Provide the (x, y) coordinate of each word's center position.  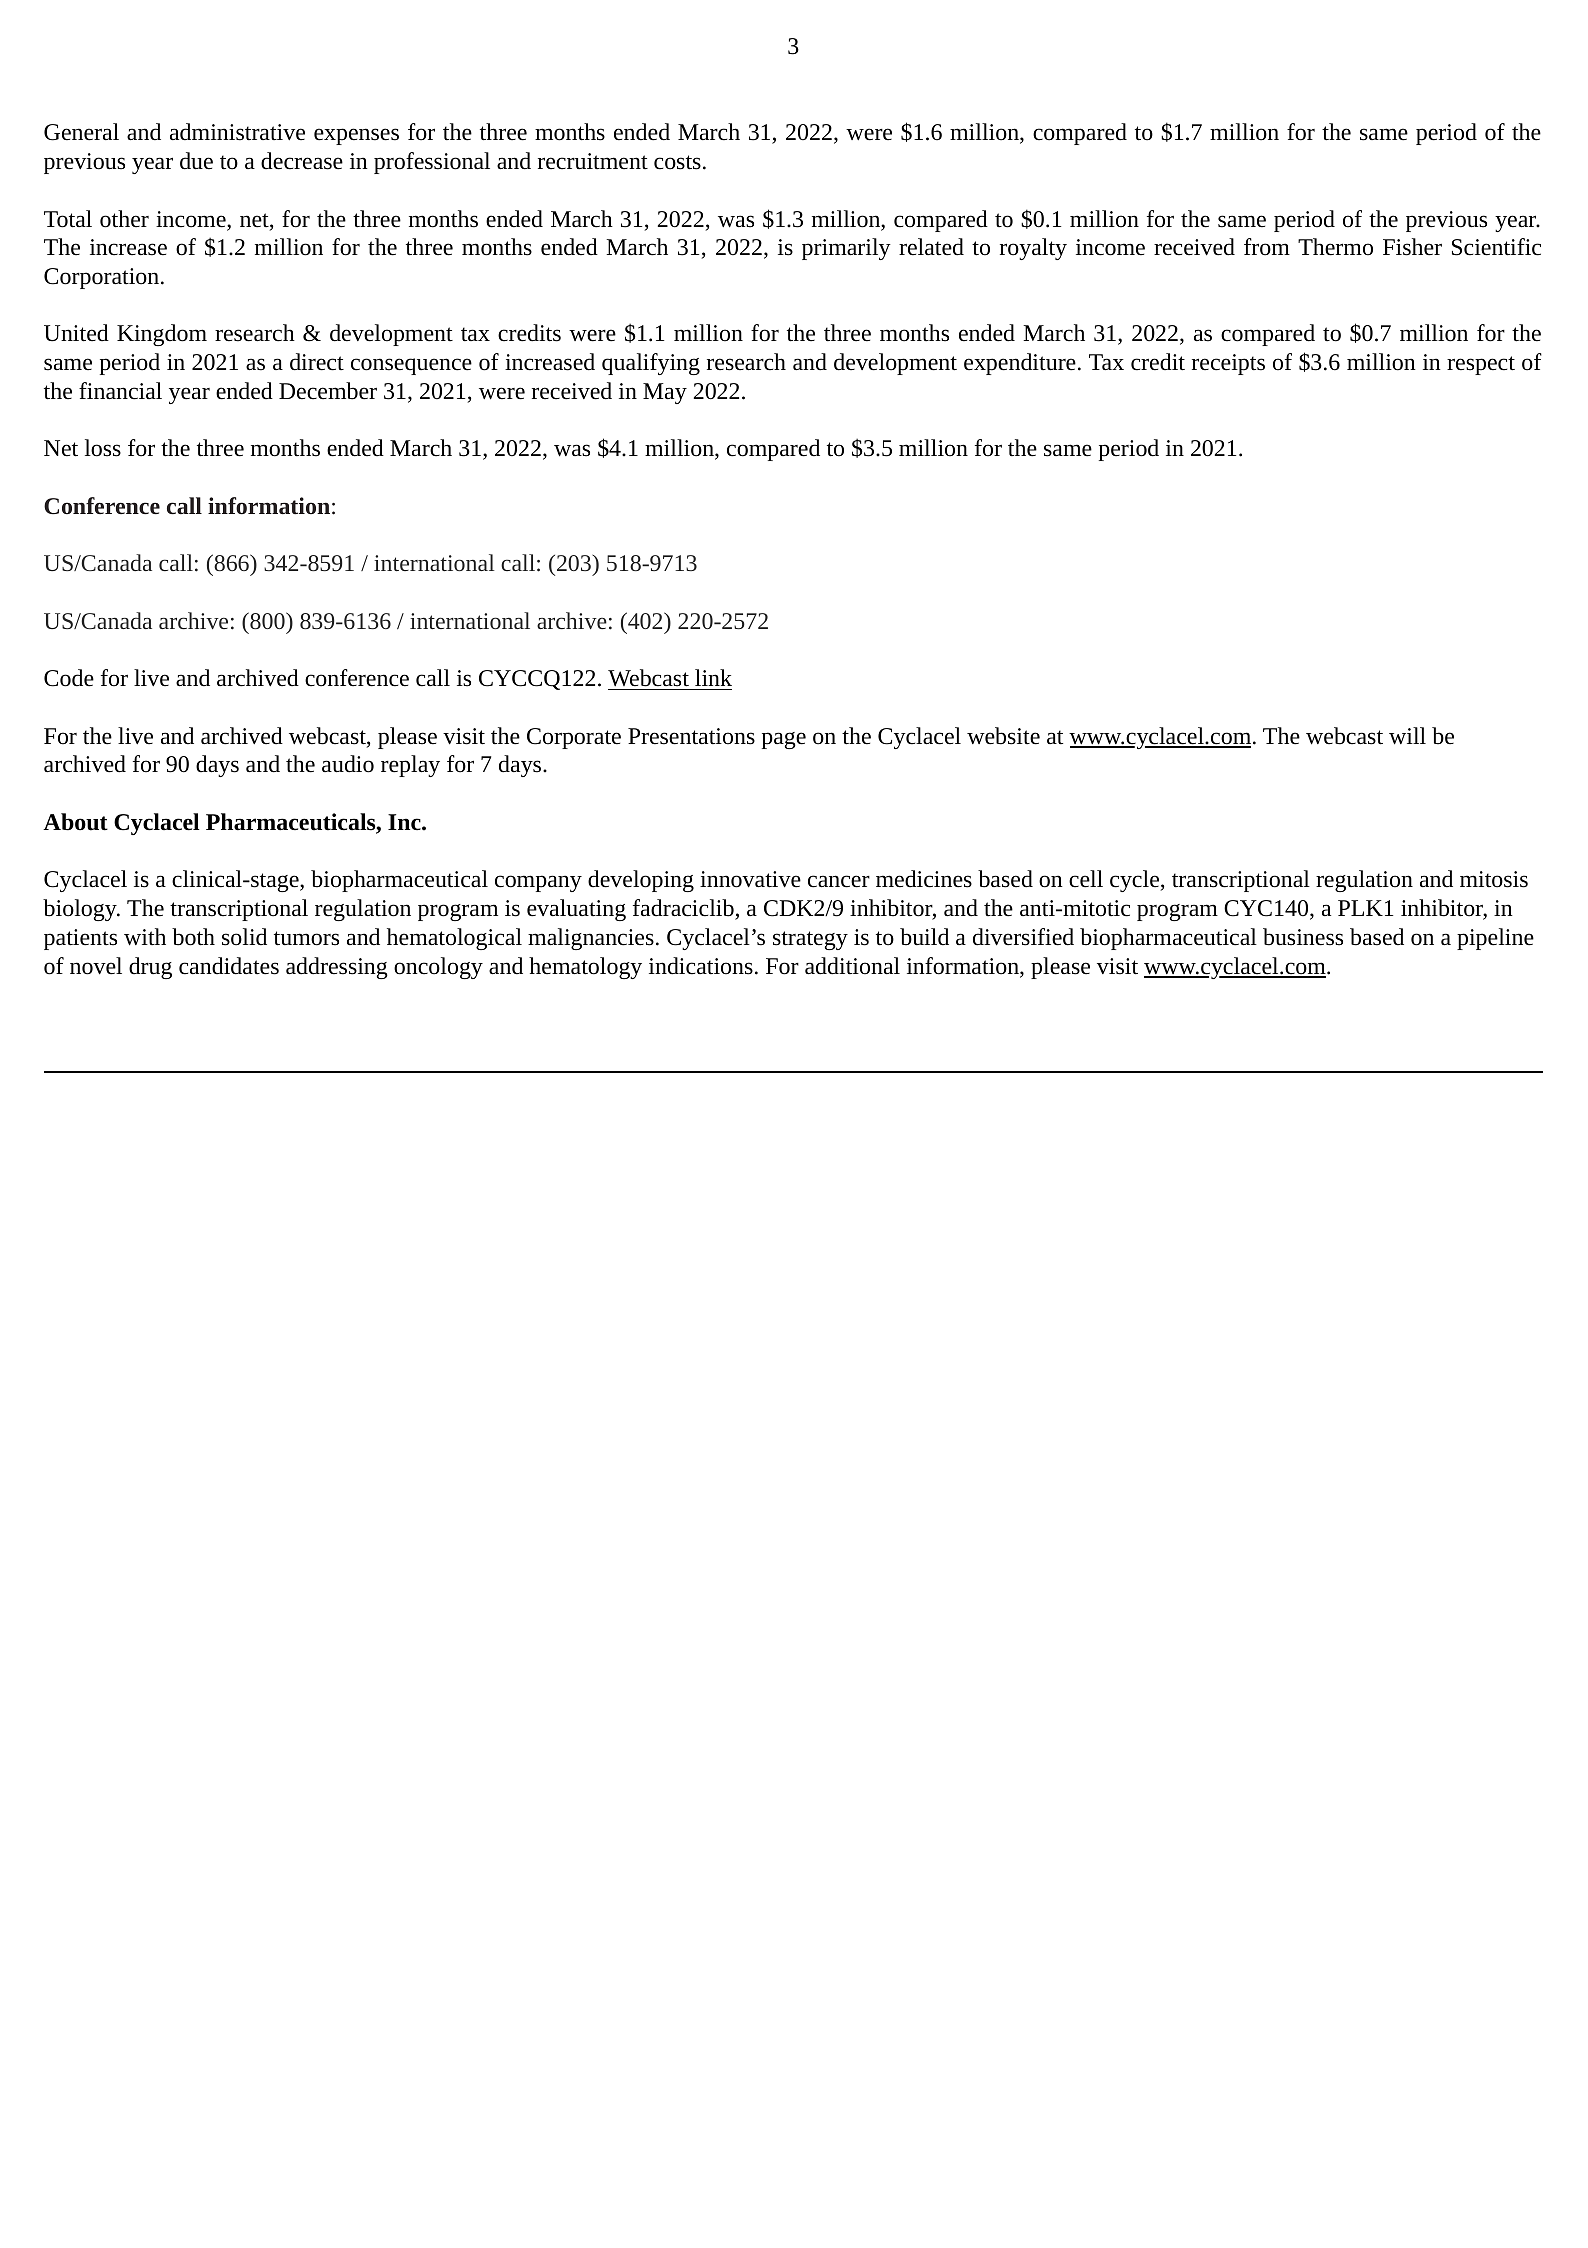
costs (677, 162)
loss (103, 448)
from (1267, 247)
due (196, 161)
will (1407, 736)
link (713, 677)
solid (244, 937)
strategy (810, 940)
